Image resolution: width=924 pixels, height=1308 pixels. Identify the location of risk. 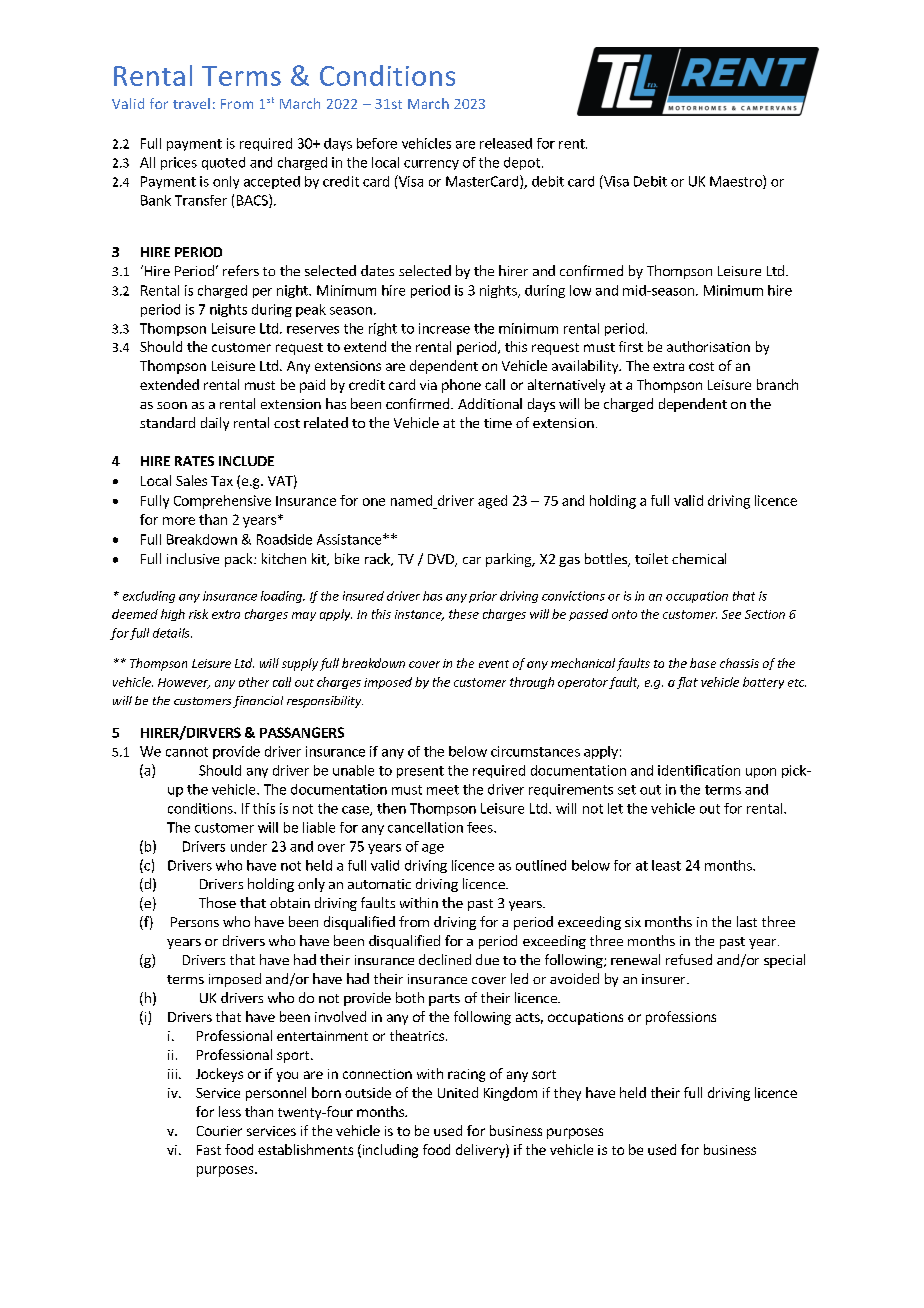
(198, 614).
